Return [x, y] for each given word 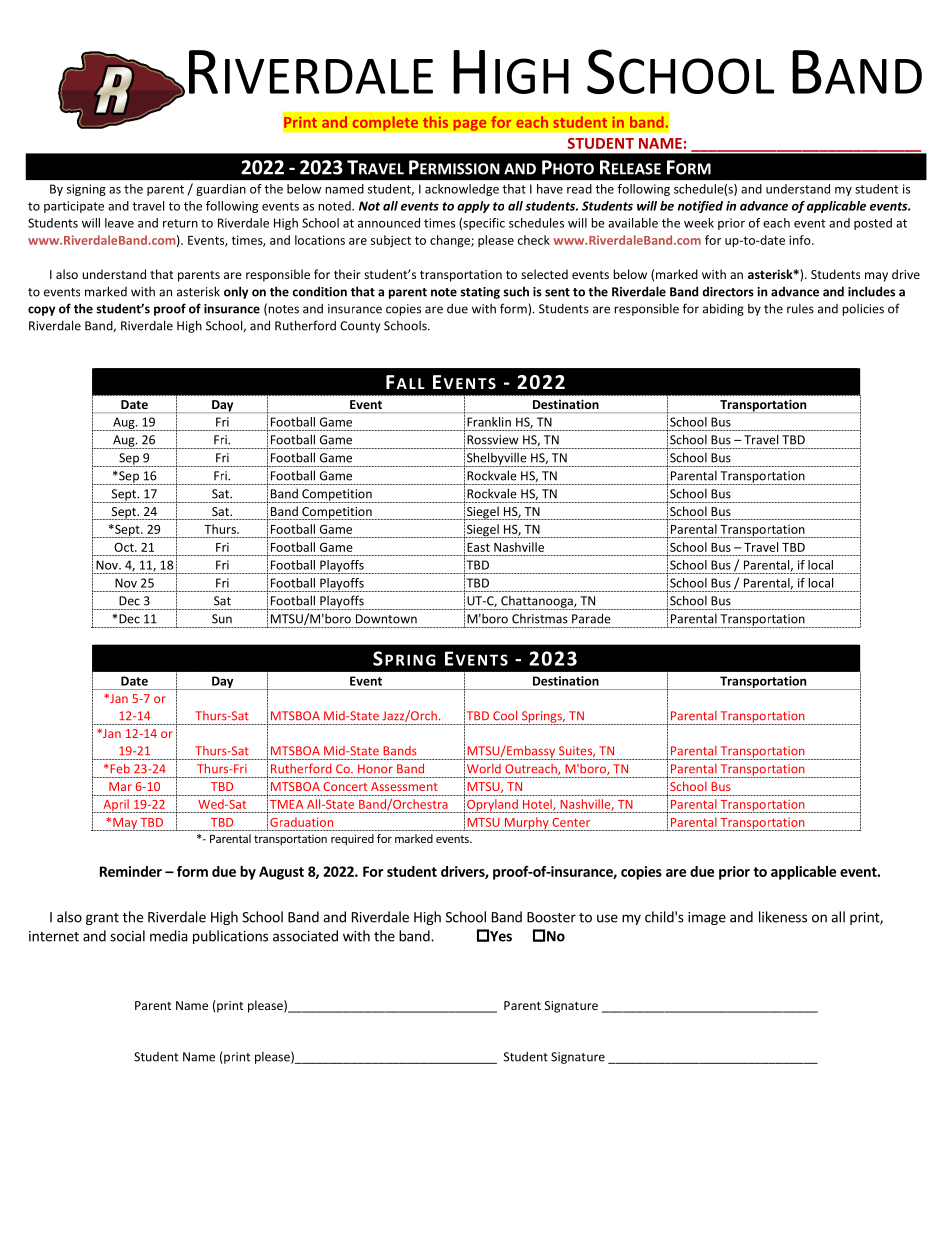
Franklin [489, 422]
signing [86, 190]
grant [102, 919]
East [478, 547]
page [470, 125]
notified [700, 207]
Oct [125, 547]
